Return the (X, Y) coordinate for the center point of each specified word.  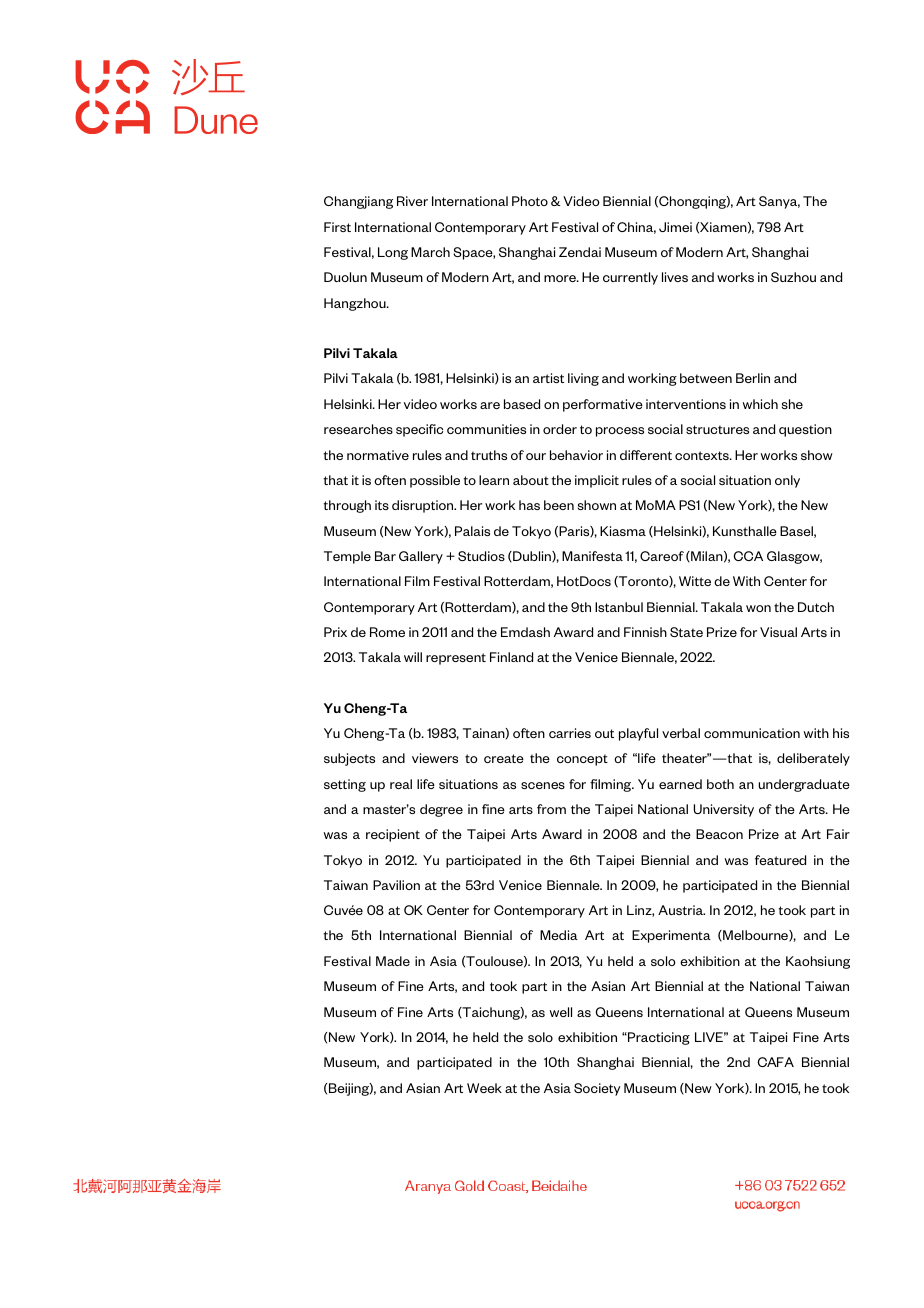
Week (484, 1088)
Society (597, 1089)
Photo (530, 201)
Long (393, 253)
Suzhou (793, 277)
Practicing (658, 1038)
